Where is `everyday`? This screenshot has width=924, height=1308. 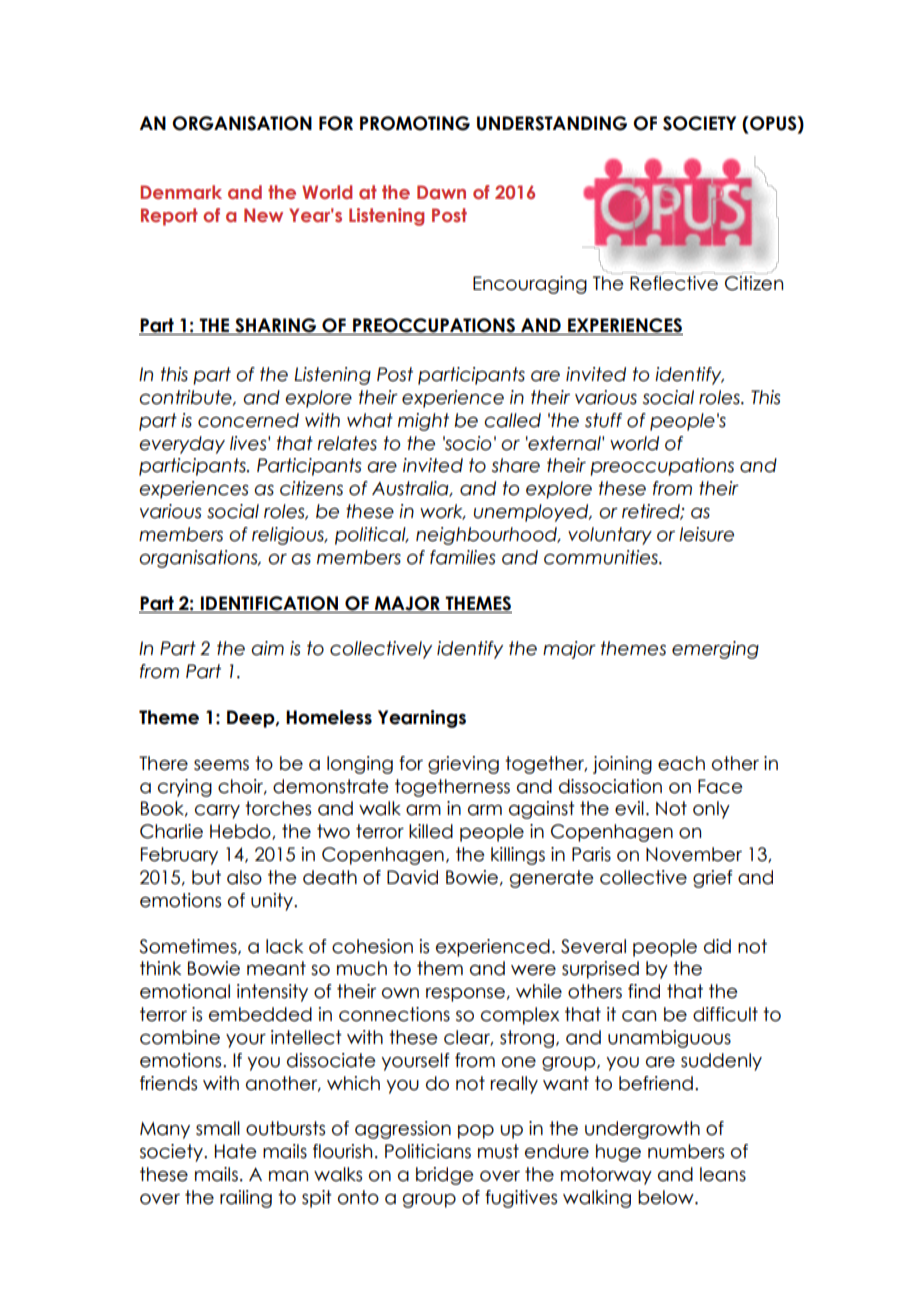
everyday is located at coordinates (182, 445).
